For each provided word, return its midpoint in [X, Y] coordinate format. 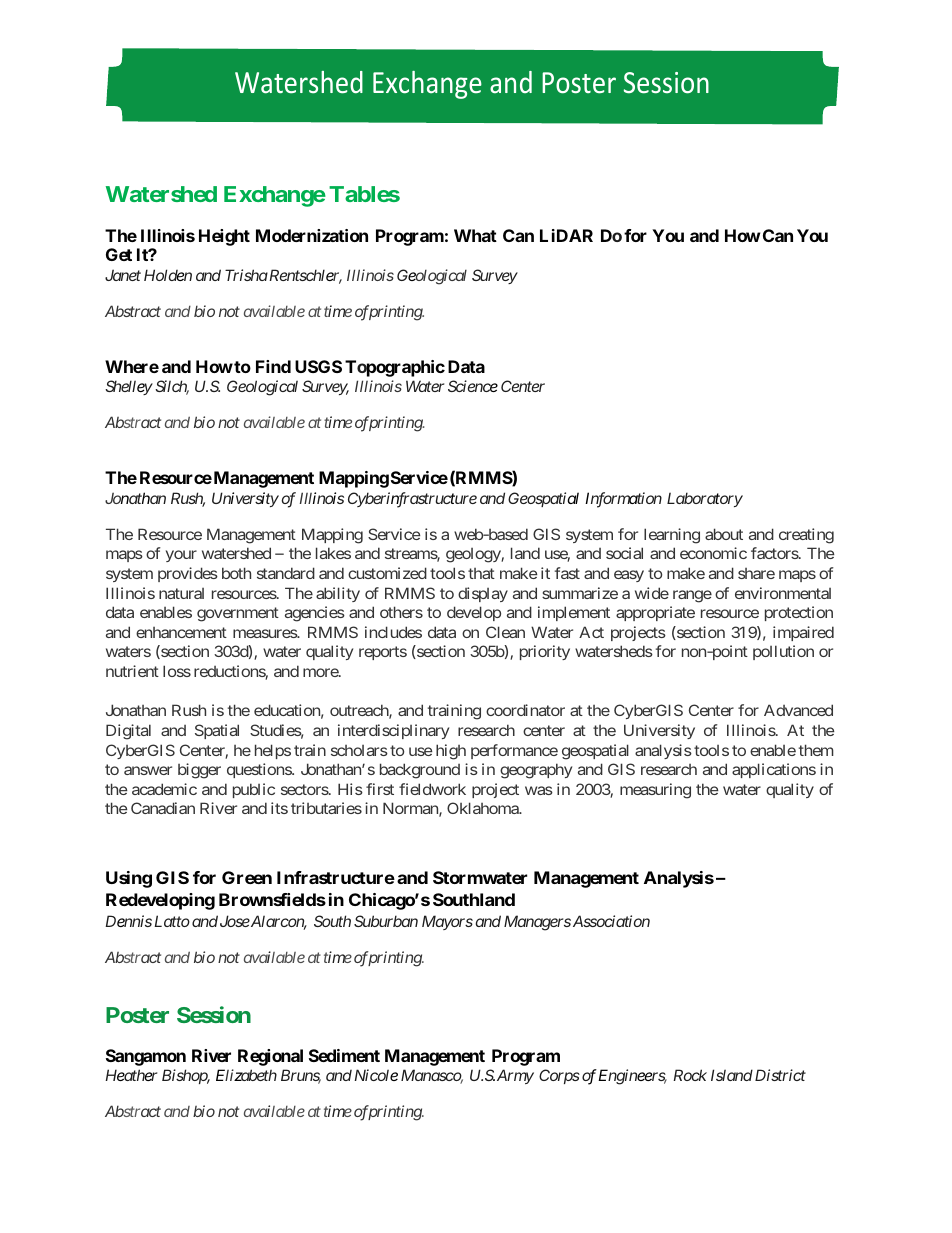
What [475, 235]
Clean [505, 632]
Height [224, 237]
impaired [803, 633]
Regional [270, 1057]
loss [177, 671]
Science [473, 386]
